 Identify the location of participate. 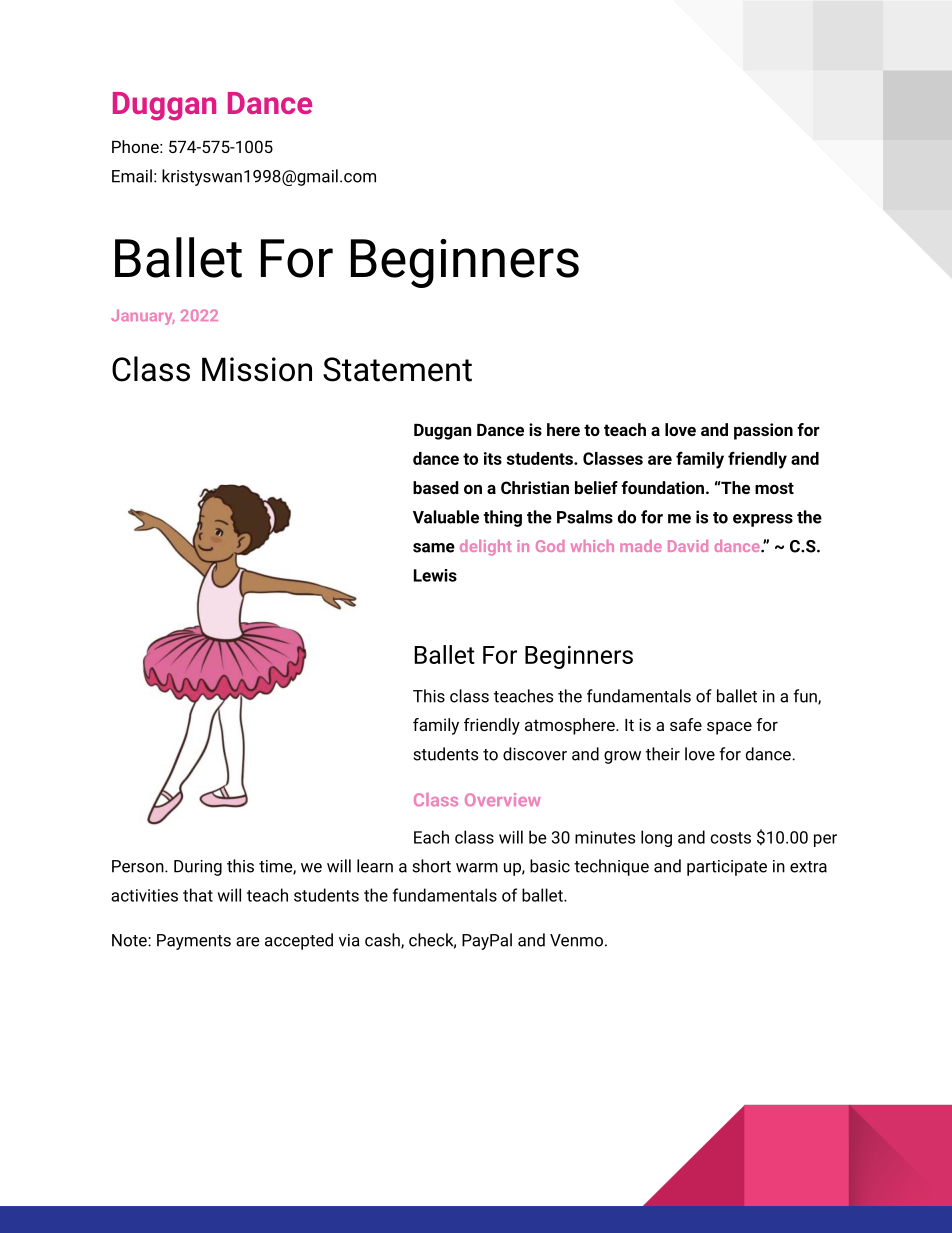
(727, 868).
